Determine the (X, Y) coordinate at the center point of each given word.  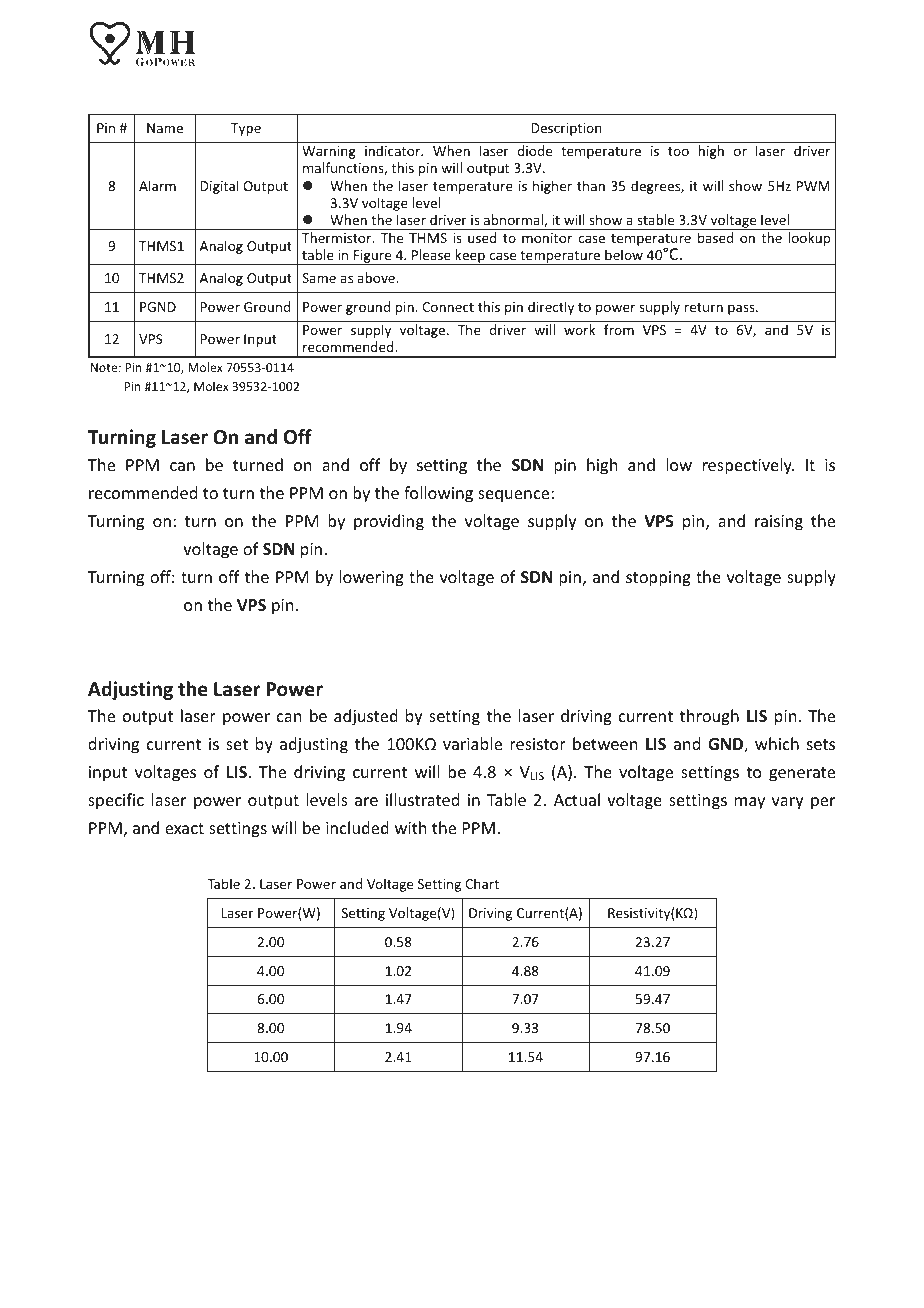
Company (182, 1279)
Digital (219, 187)
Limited (227, 1278)
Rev (737, 1278)
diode (535, 150)
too (678, 151)
